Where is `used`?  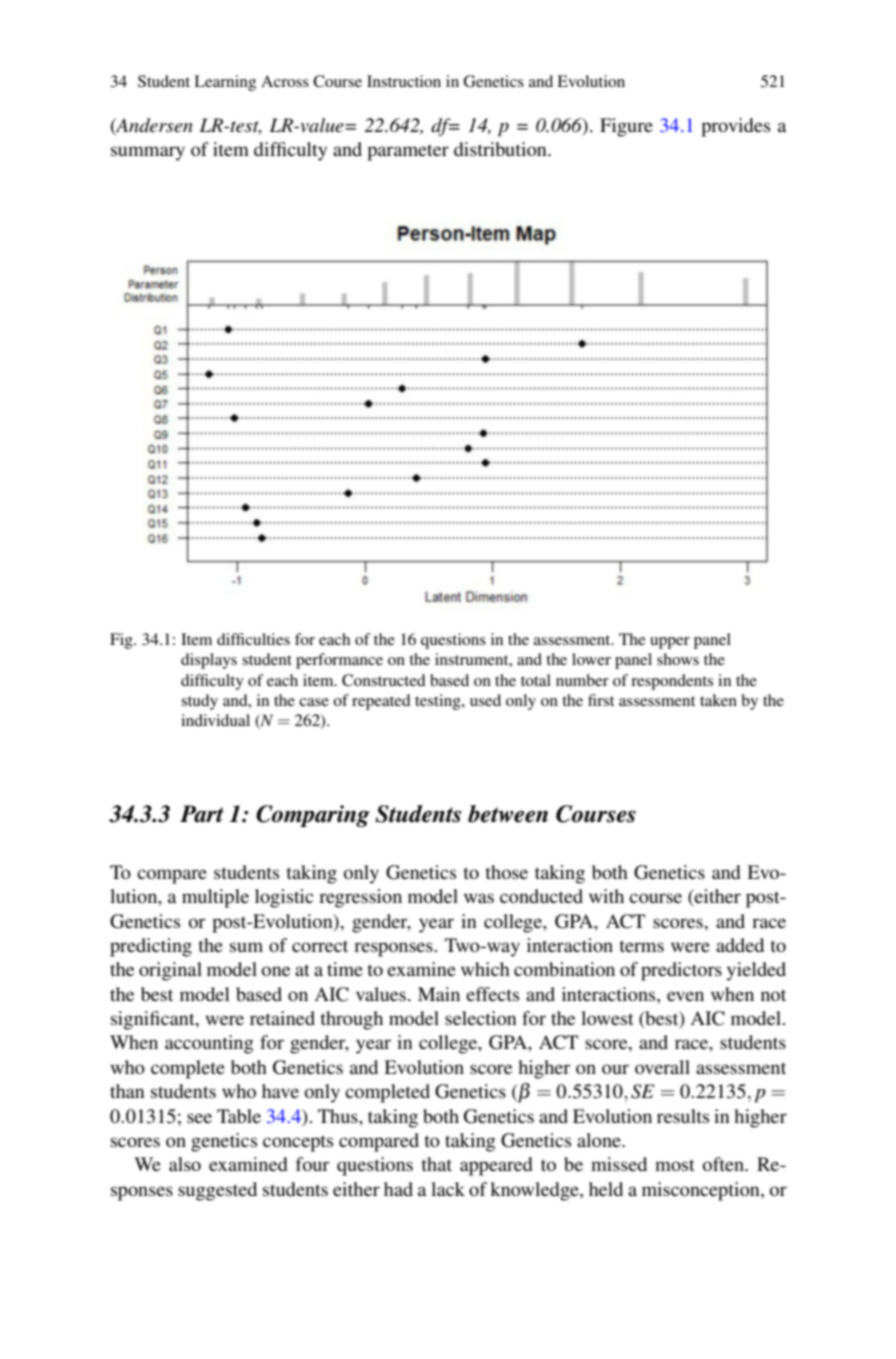
used is located at coordinates (485, 700).
